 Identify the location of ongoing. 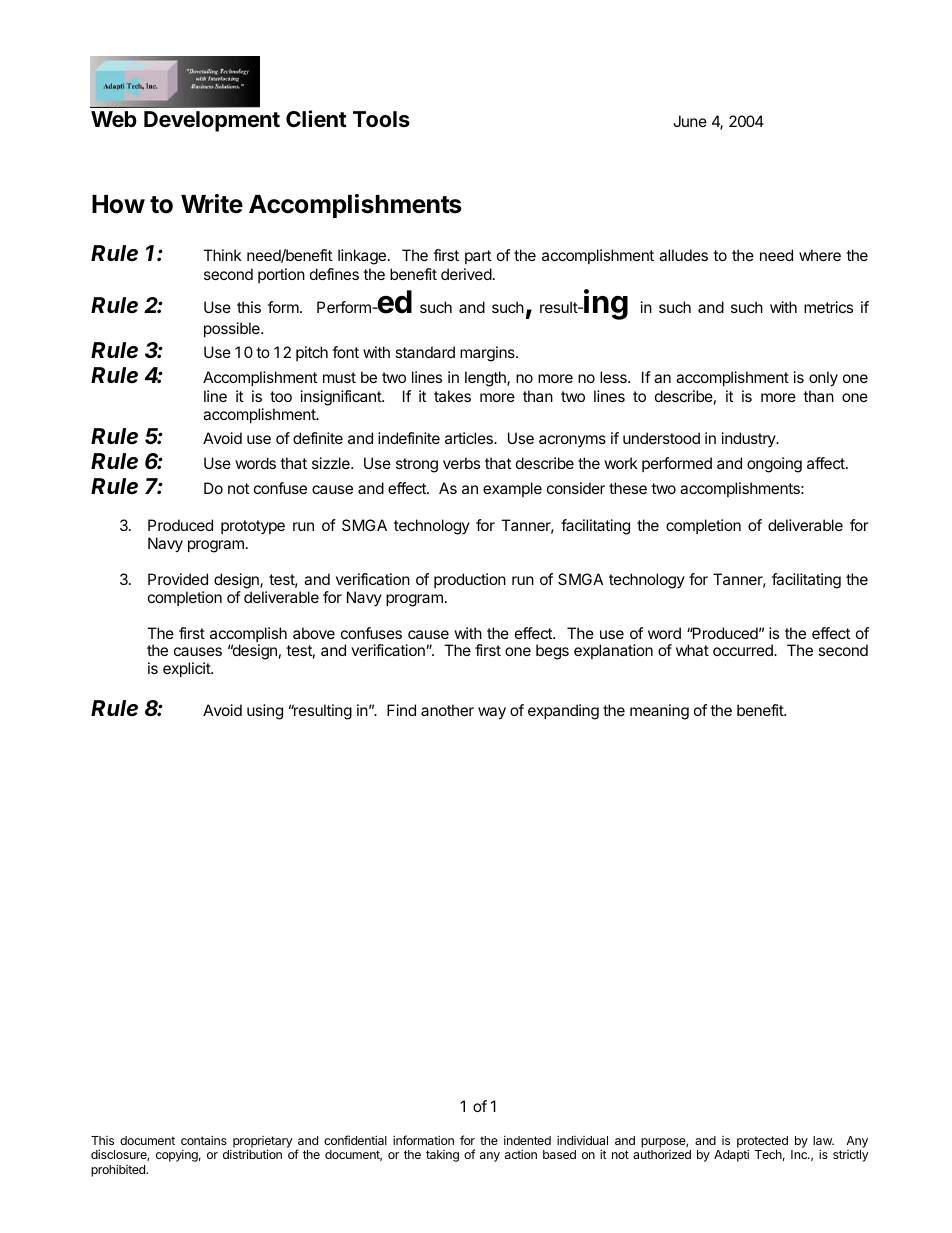
(774, 465).
